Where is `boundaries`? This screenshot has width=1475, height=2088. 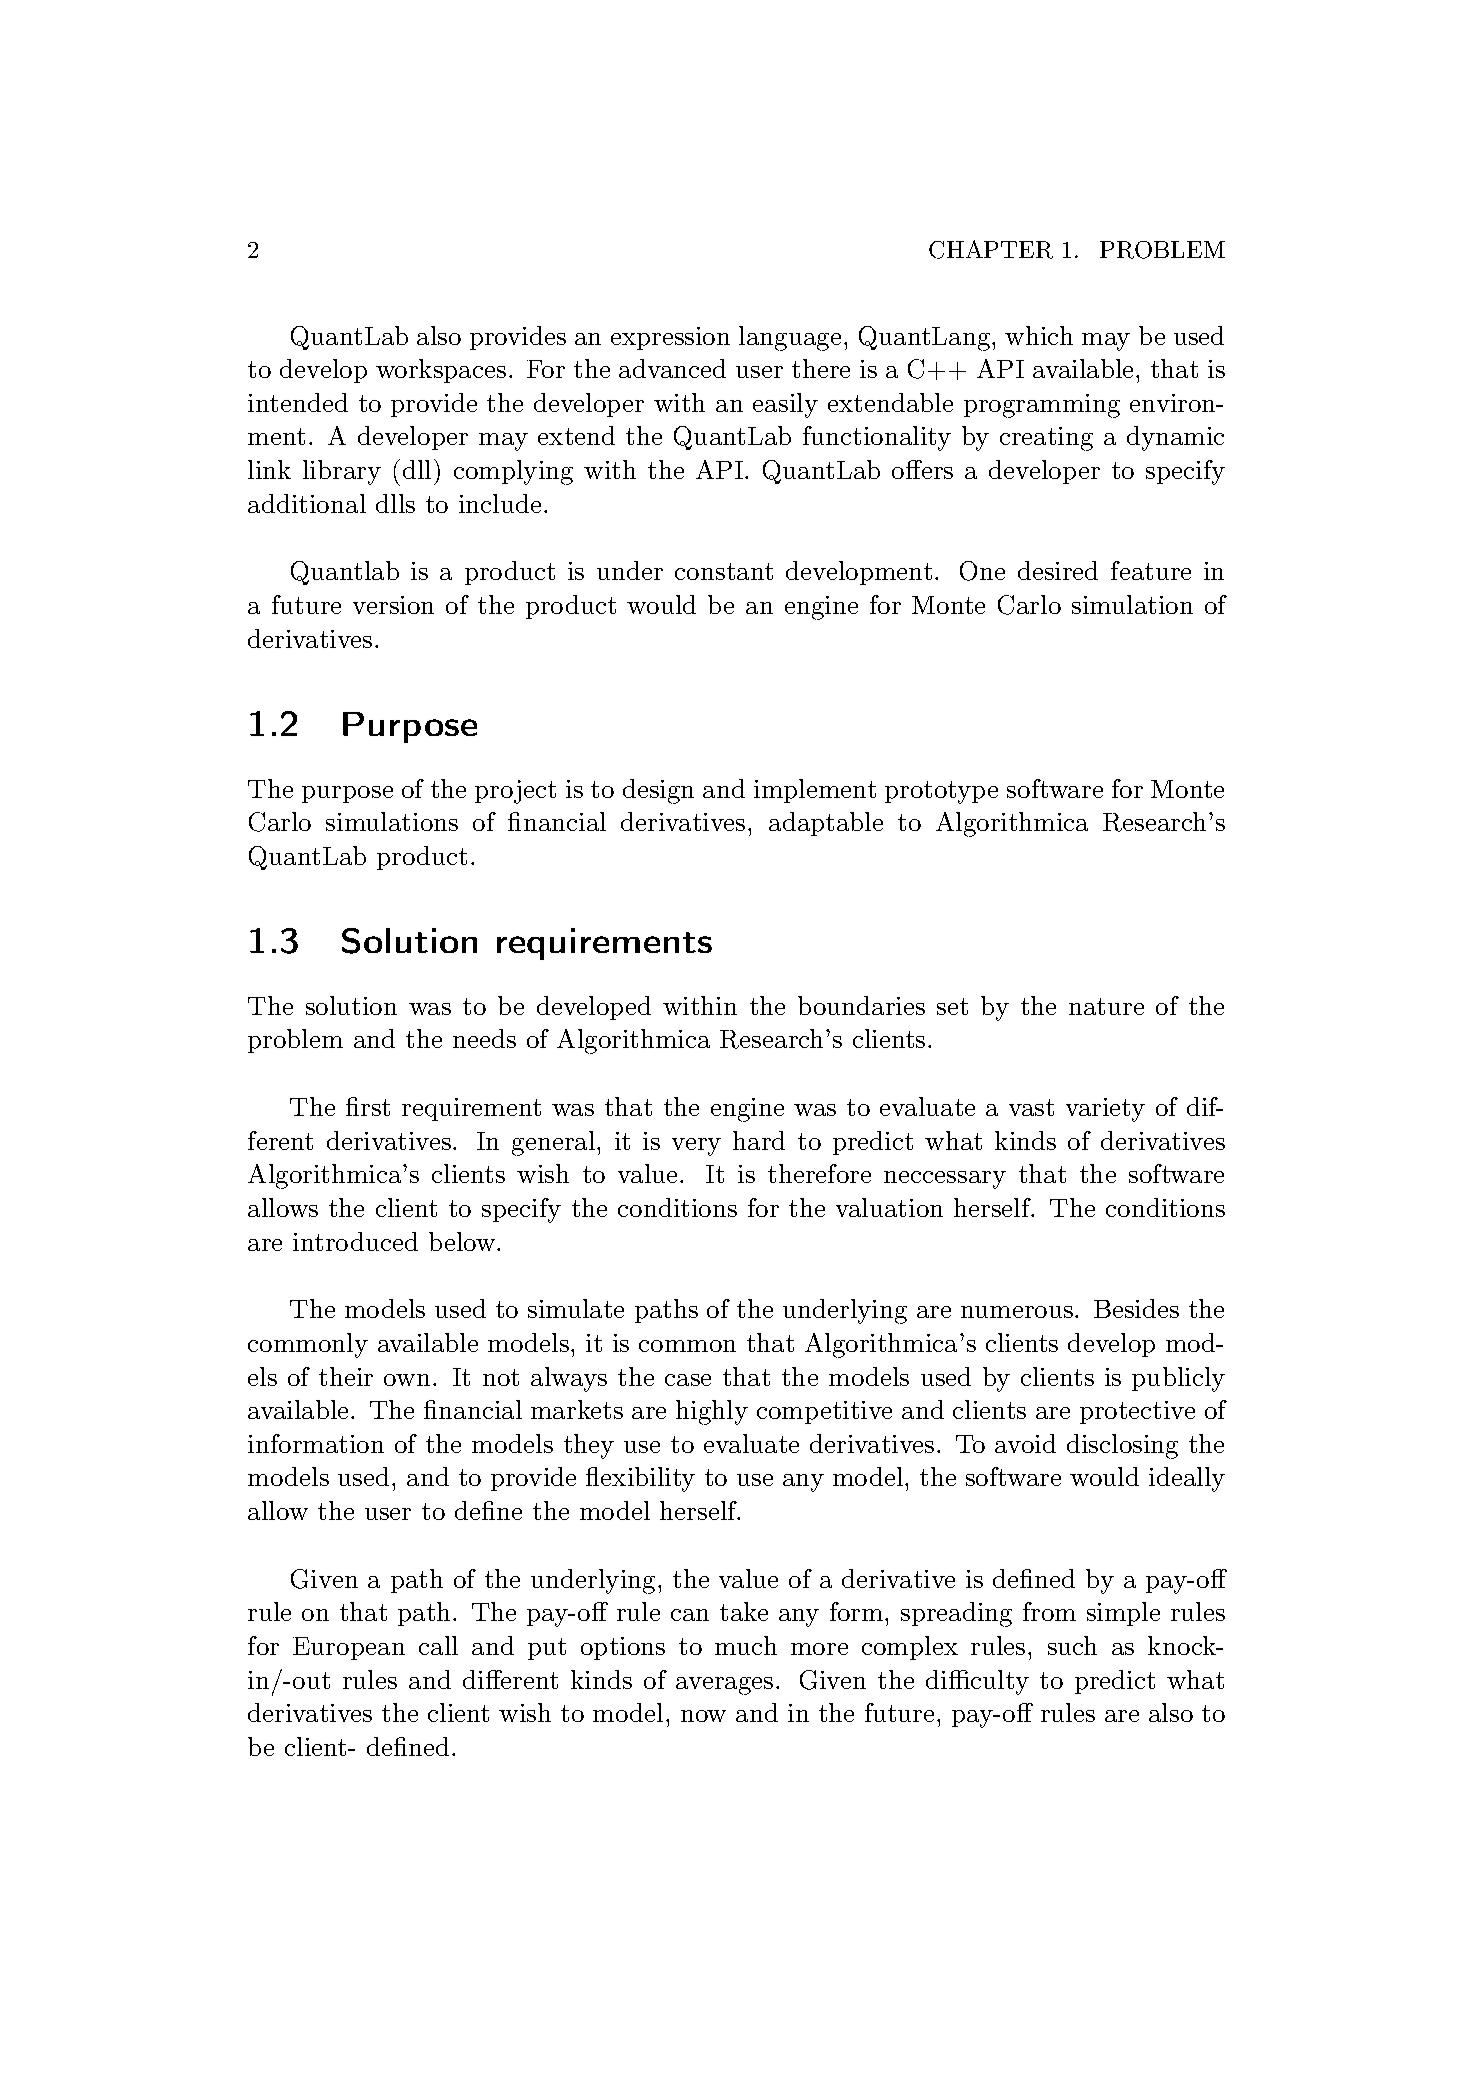 boundaries is located at coordinates (861, 1005).
